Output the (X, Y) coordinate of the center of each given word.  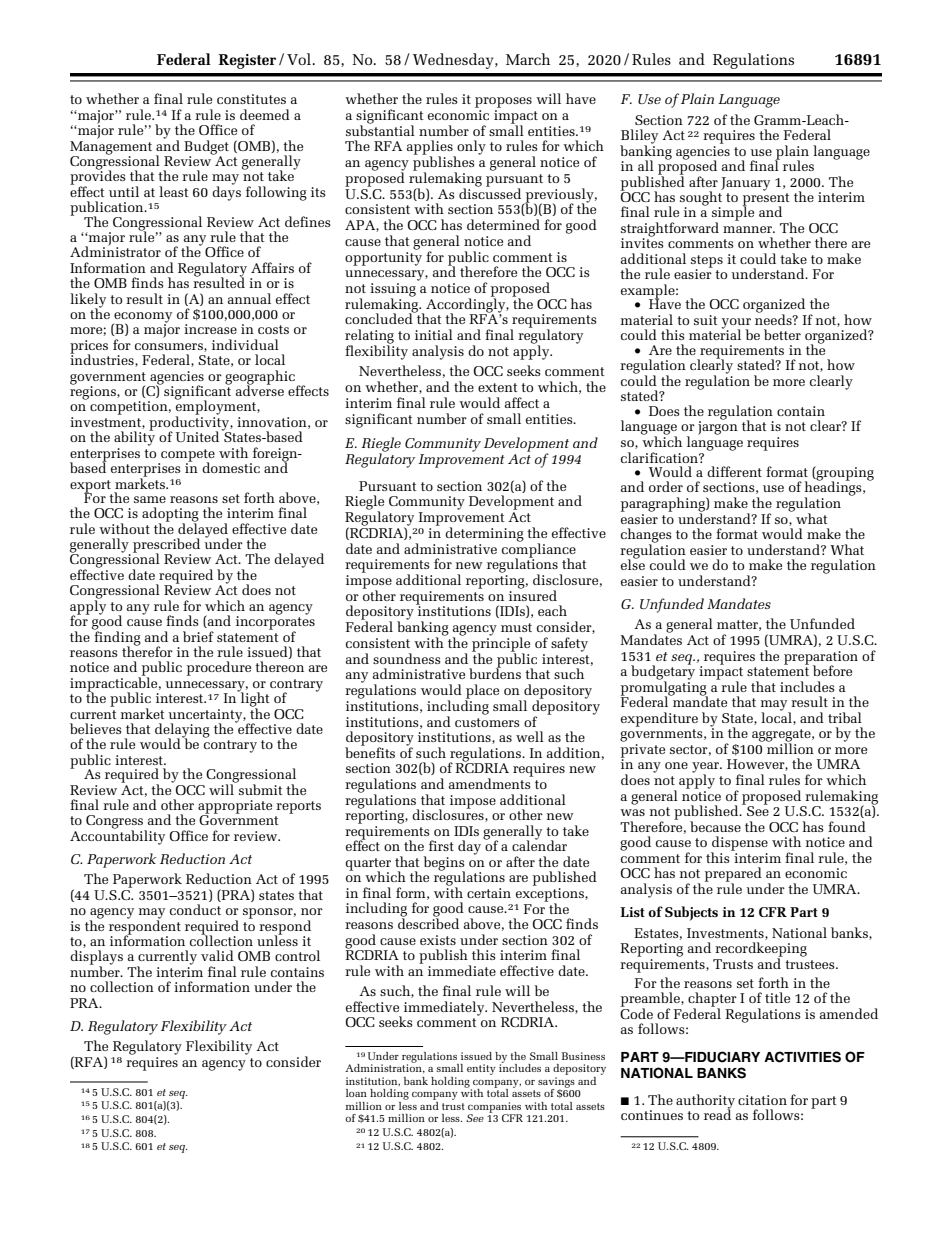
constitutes (251, 99)
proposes (503, 102)
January (745, 184)
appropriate (235, 808)
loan (356, 1093)
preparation (821, 658)
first (441, 845)
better (782, 334)
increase (210, 329)
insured (533, 594)
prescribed (166, 546)
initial (434, 334)
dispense (739, 844)
